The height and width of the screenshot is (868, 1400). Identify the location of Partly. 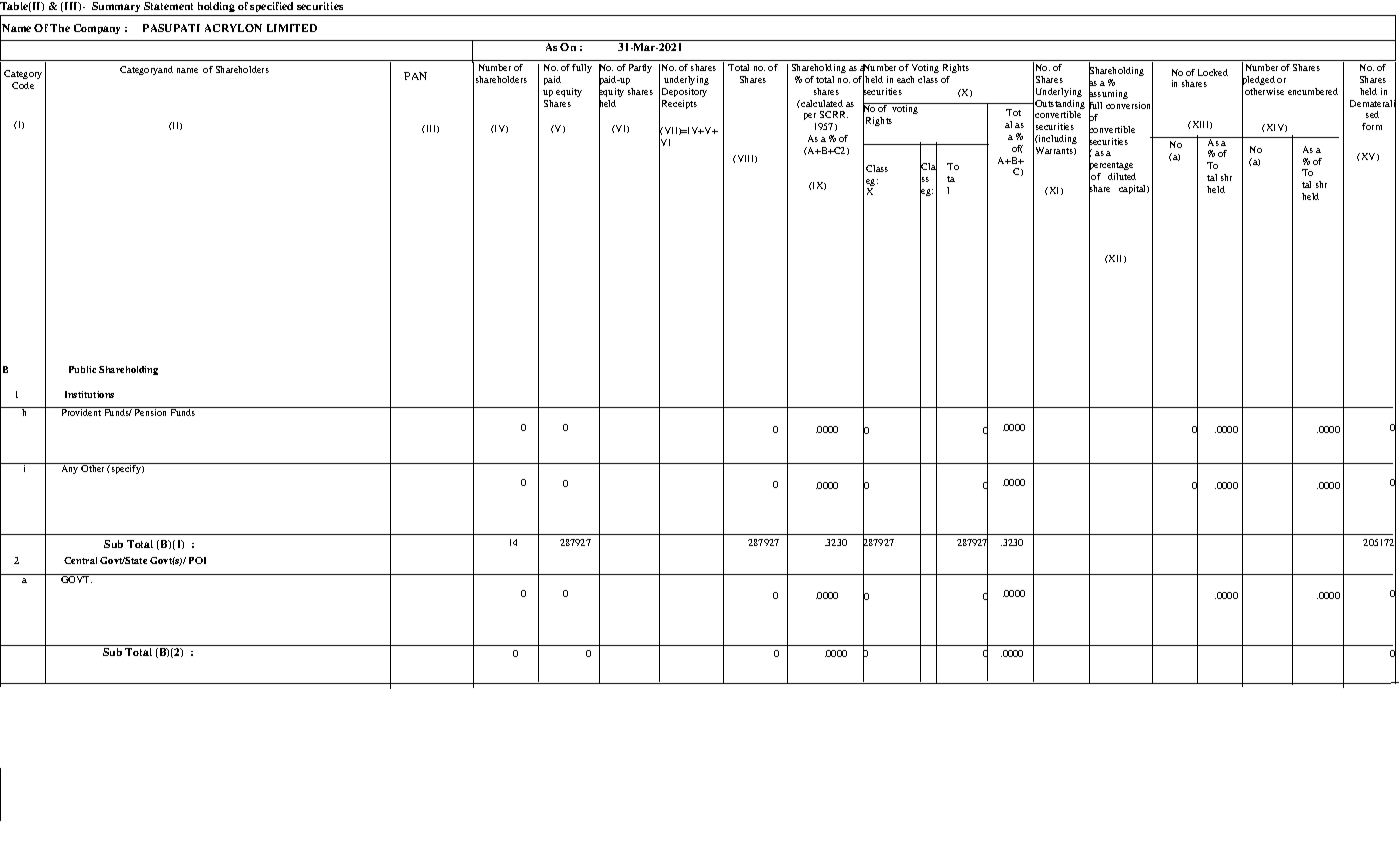
(640, 68).
